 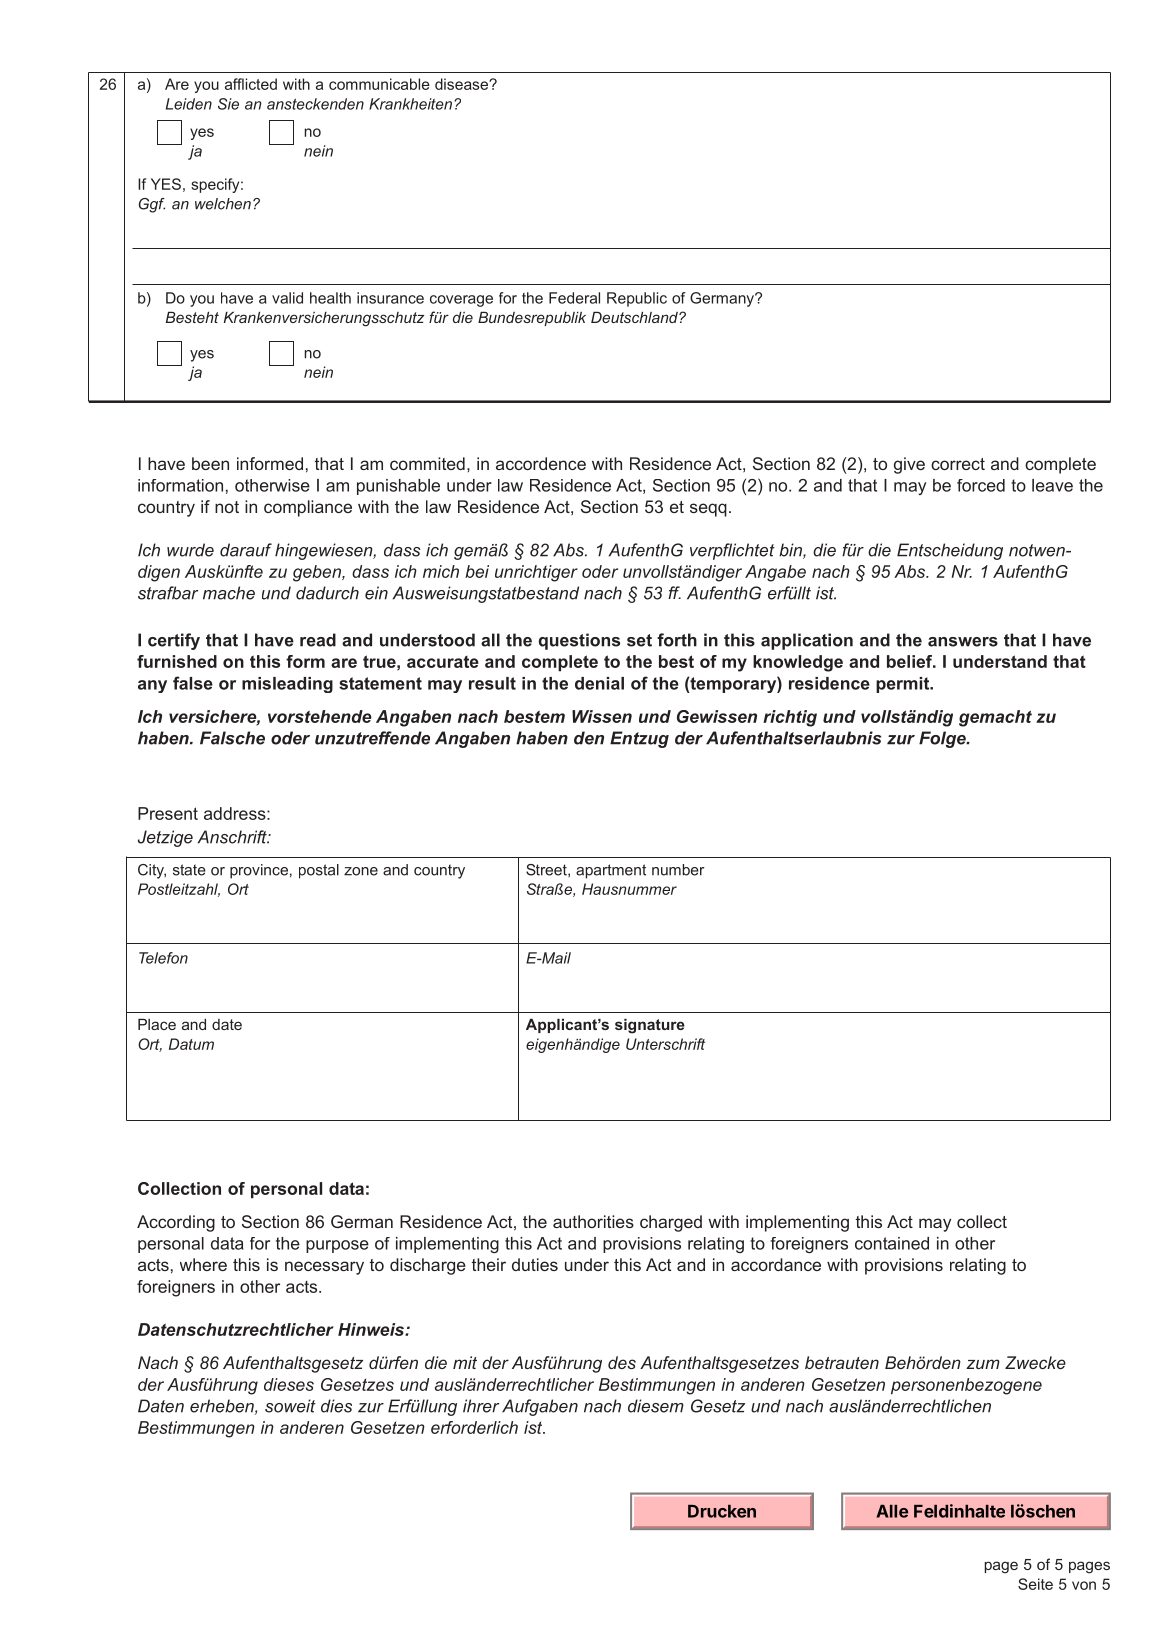 What do you see at coordinates (259, 871) in the page?
I see `province` at bounding box center [259, 871].
